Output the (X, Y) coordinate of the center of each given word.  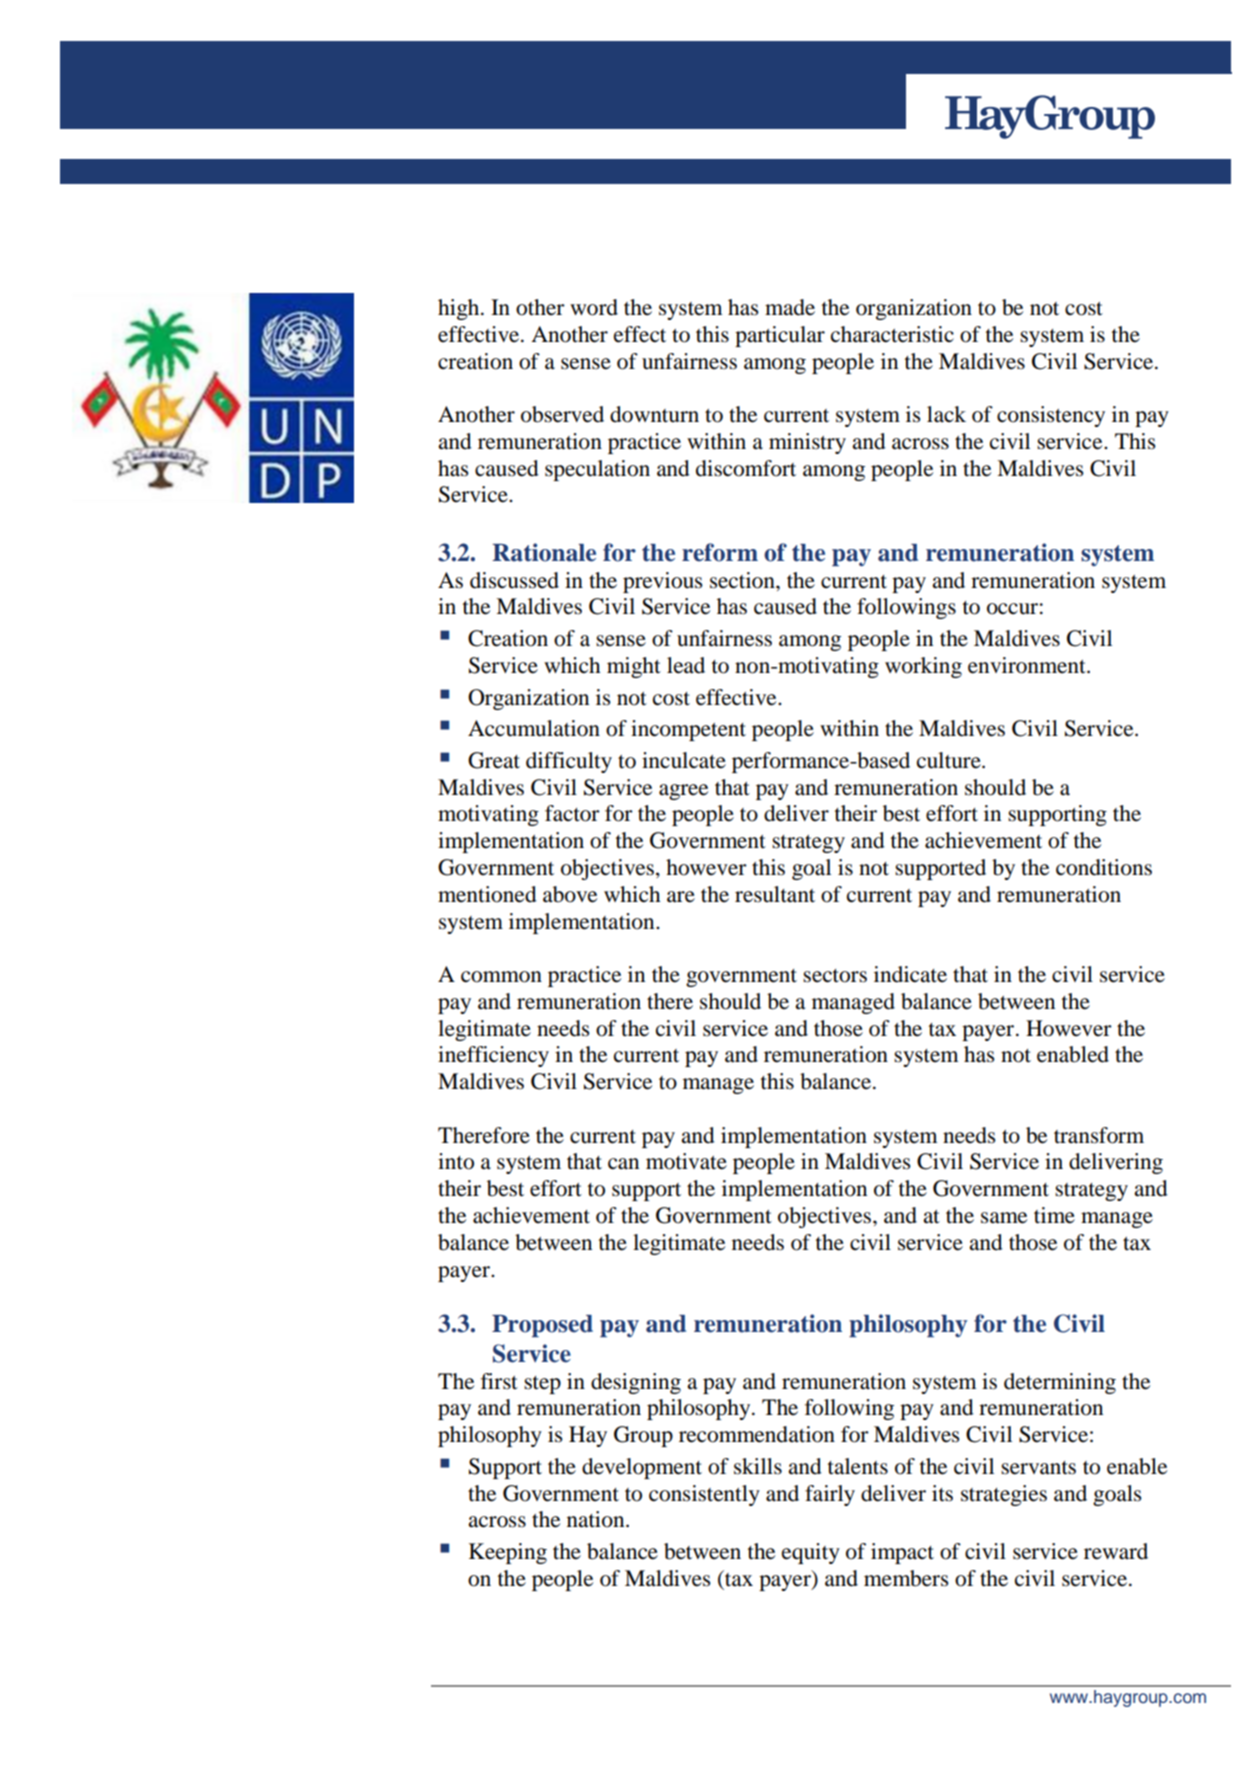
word (594, 307)
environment (1028, 665)
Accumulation (534, 728)
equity (811, 1553)
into (456, 1161)
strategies (1004, 1495)
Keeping (508, 1553)
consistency (1051, 416)
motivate (686, 1161)
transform (1099, 1135)
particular (780, 336)
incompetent (688, 730)
